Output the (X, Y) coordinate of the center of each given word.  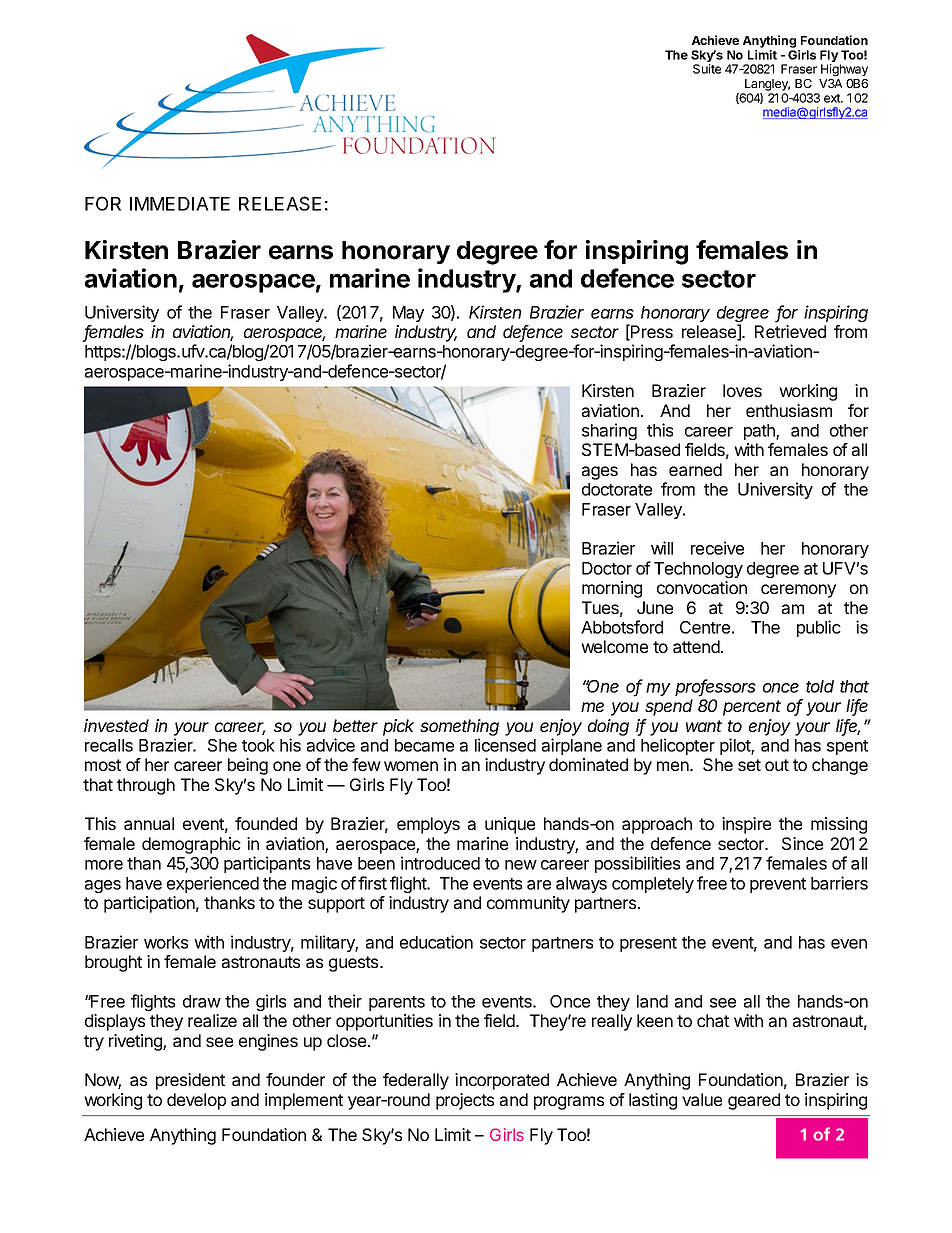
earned (695, 469)
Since (802, 843)
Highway (844, 70)
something (459, 727)
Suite (707, 69)
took (258, 745)
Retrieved (790, 331)
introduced (440, 863)
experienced (213, 884)
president (190, 1081)
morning (612, 589)
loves (742, 390)
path (760, 432)
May (408, 314)
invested (116, 725)
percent (752, 708)
